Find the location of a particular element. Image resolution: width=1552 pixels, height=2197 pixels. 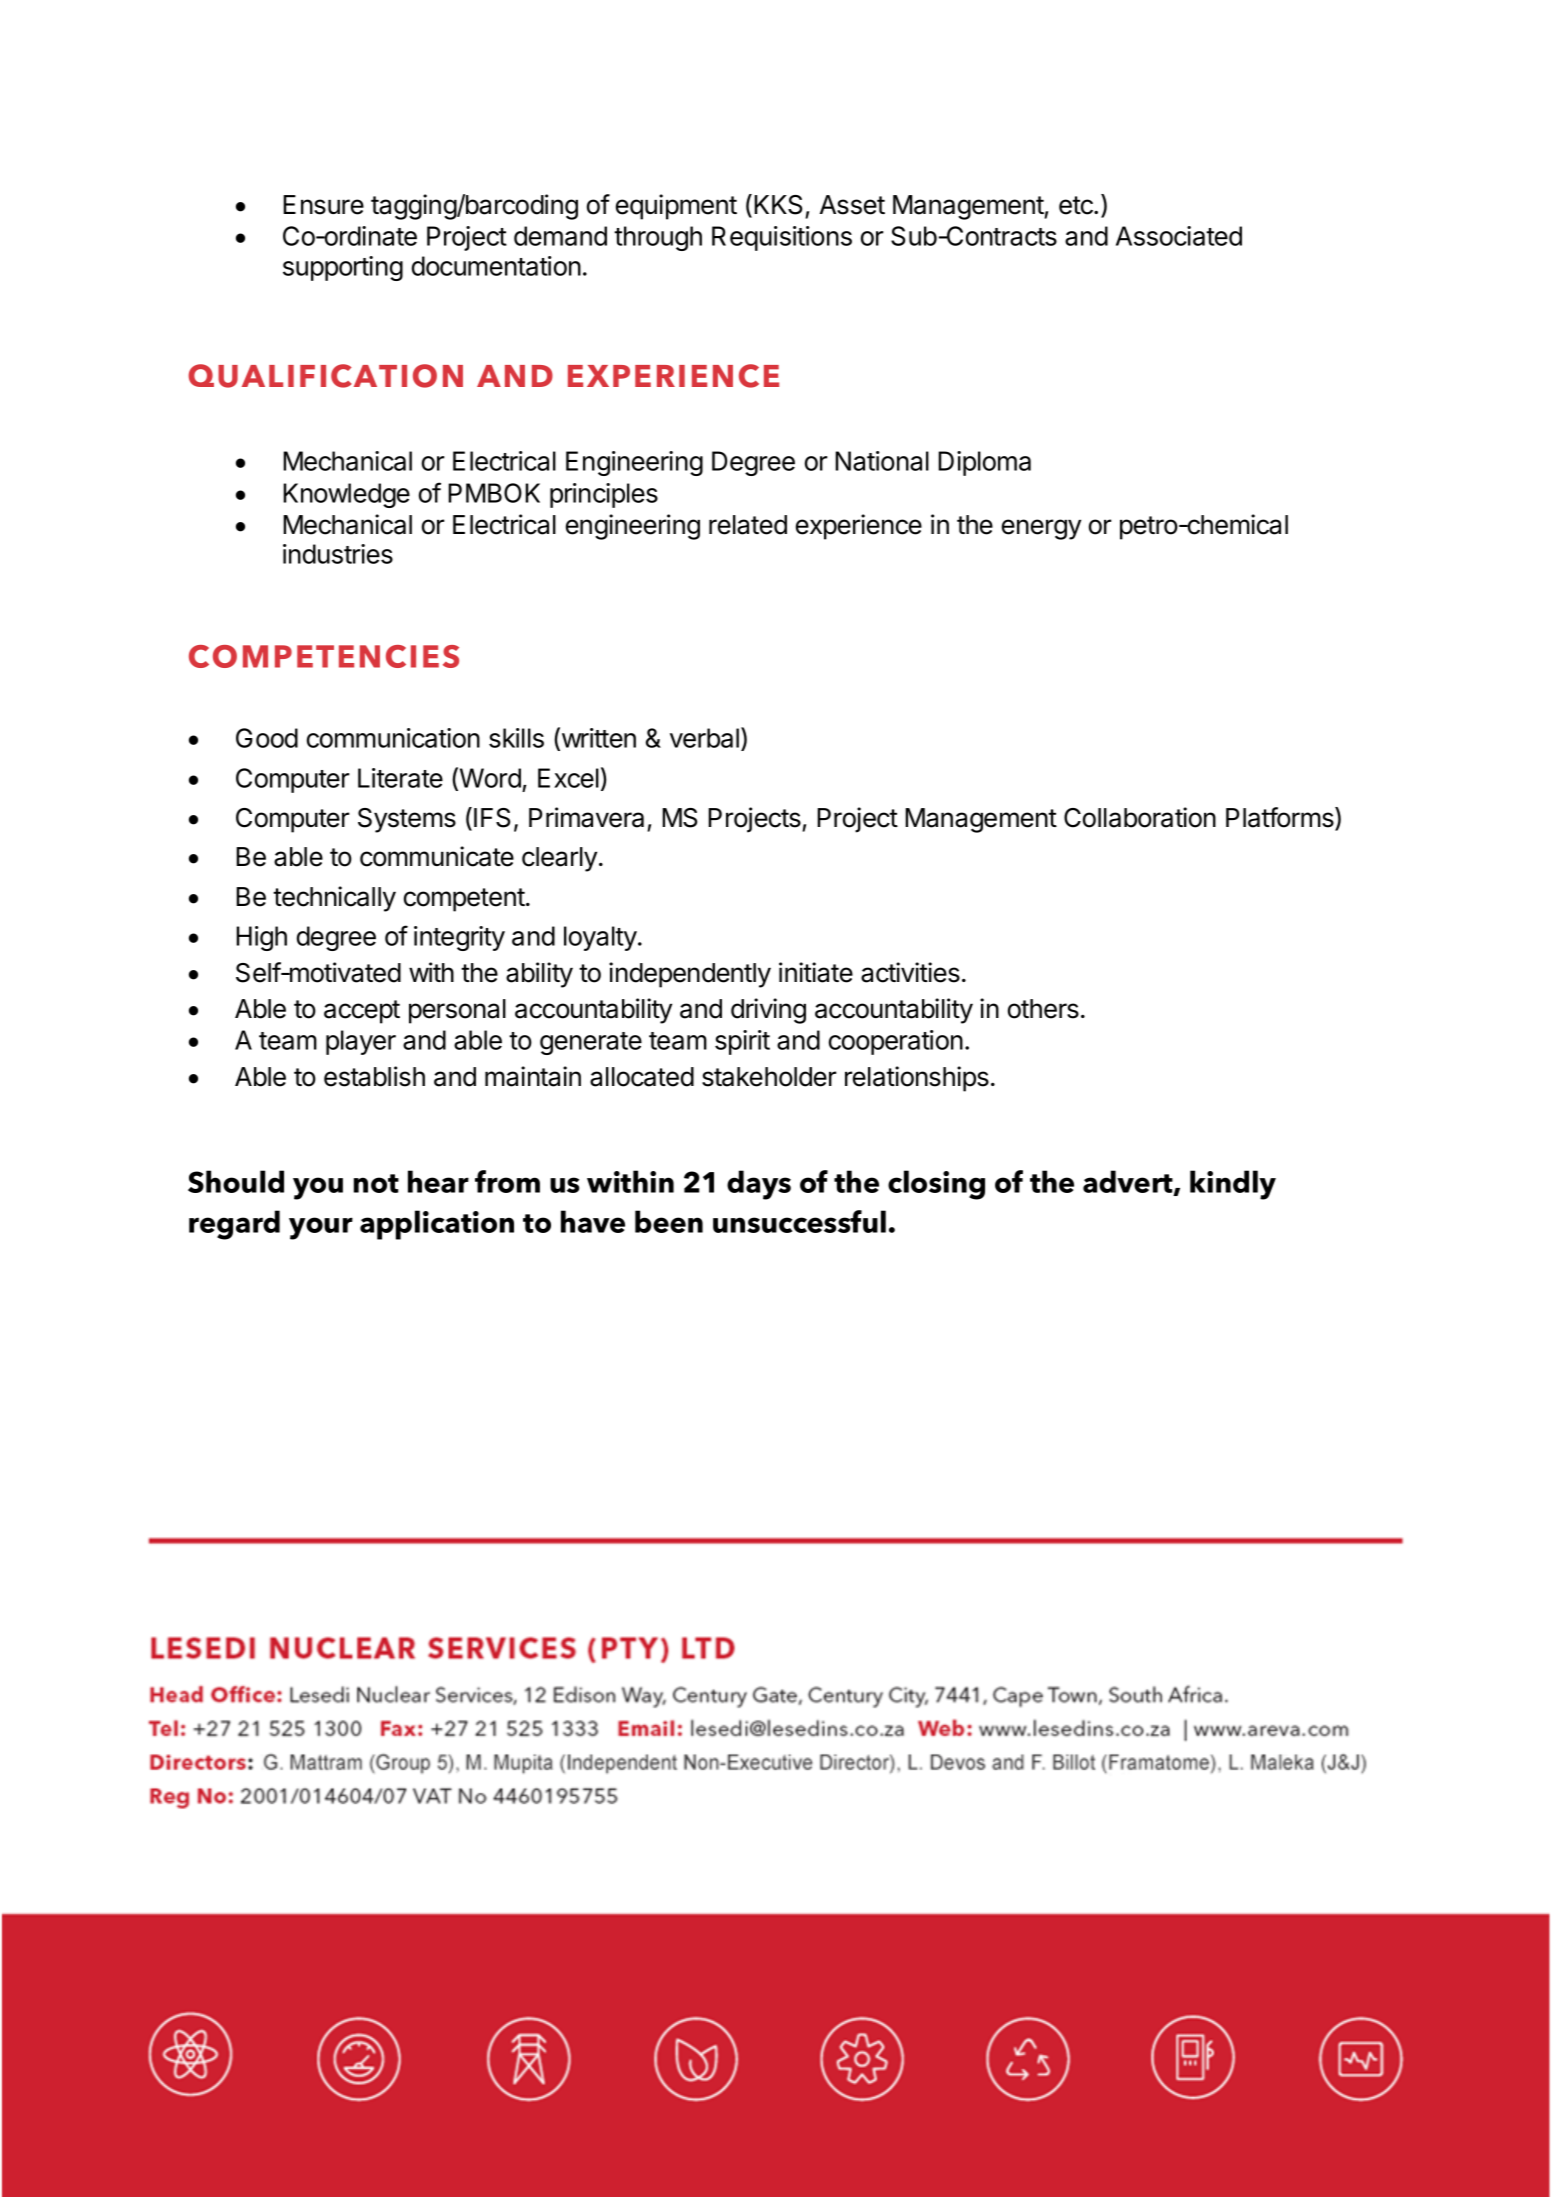

QUALIFICATION is located at coordinates (325, 376).
